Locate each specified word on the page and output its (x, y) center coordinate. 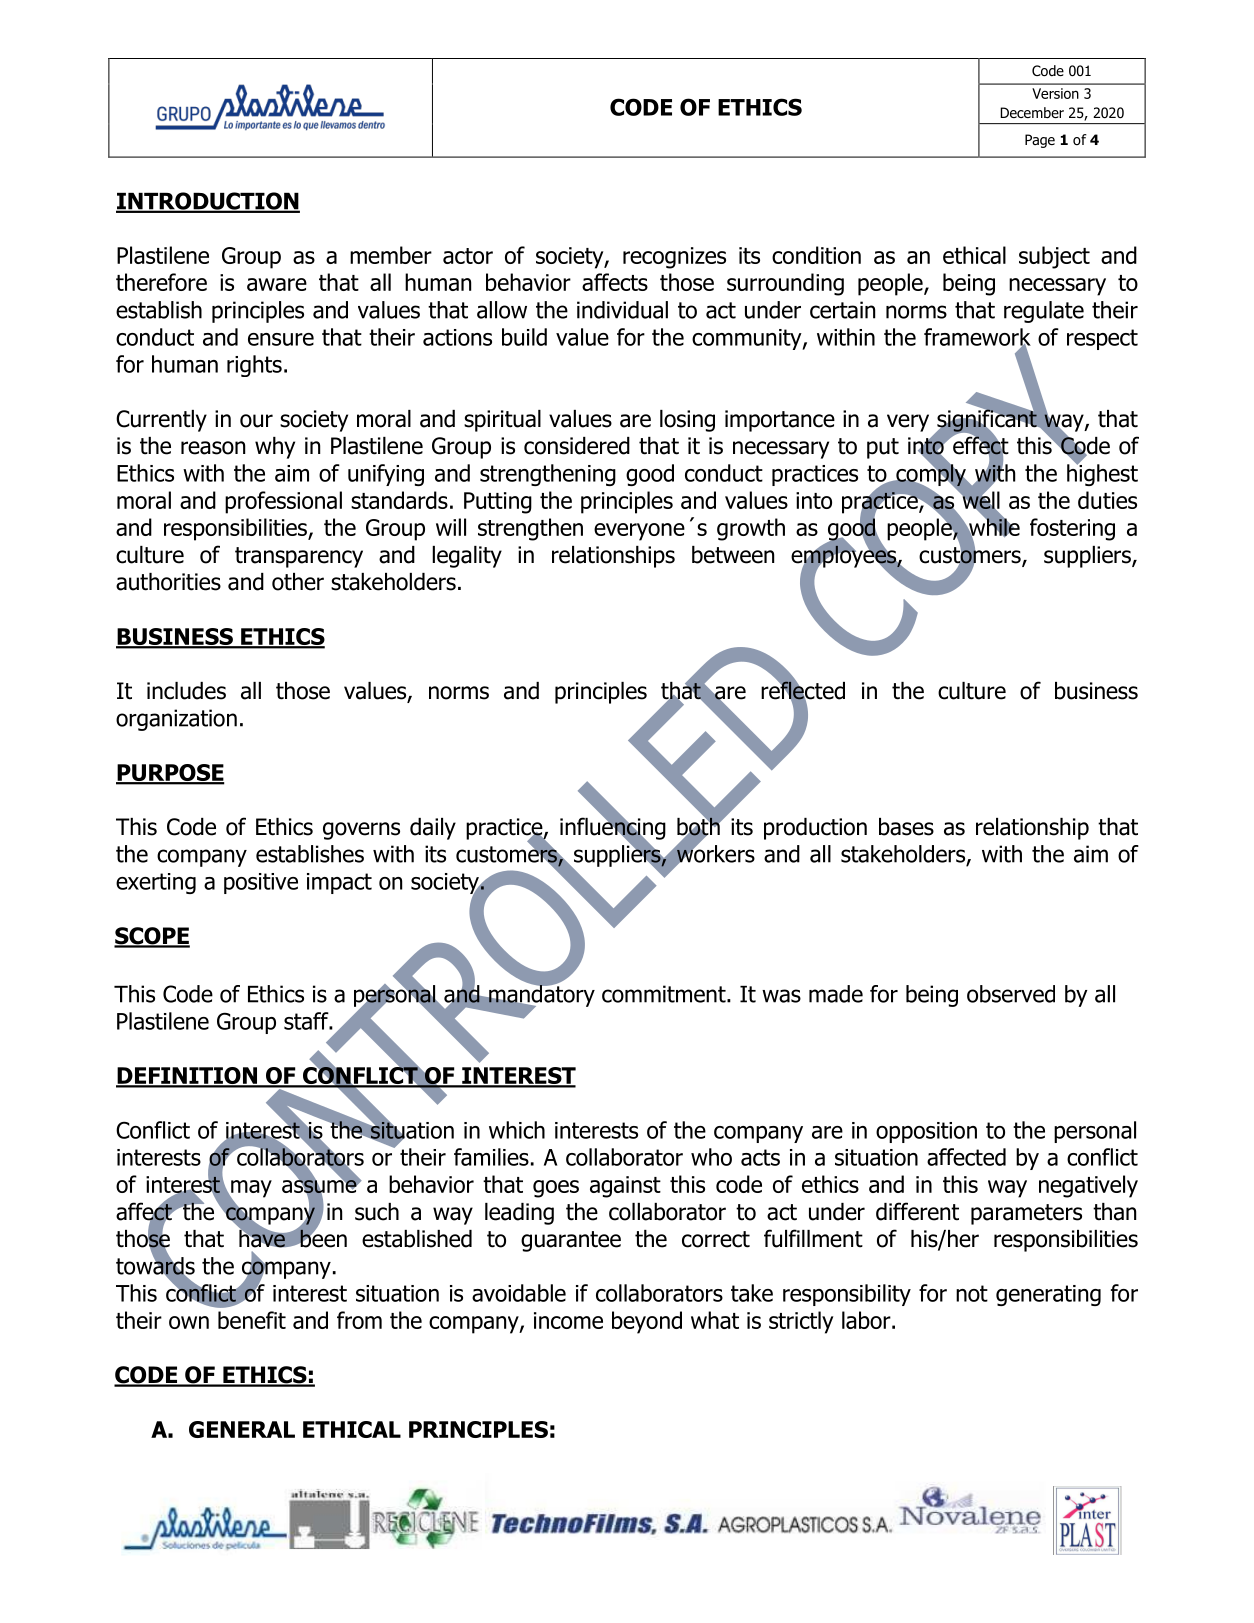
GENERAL (242, 1429)
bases (906, 827)
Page (1040, 141)
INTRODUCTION (208, 202)
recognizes (674, 258)
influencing (613, 828)
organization (176, 720)
